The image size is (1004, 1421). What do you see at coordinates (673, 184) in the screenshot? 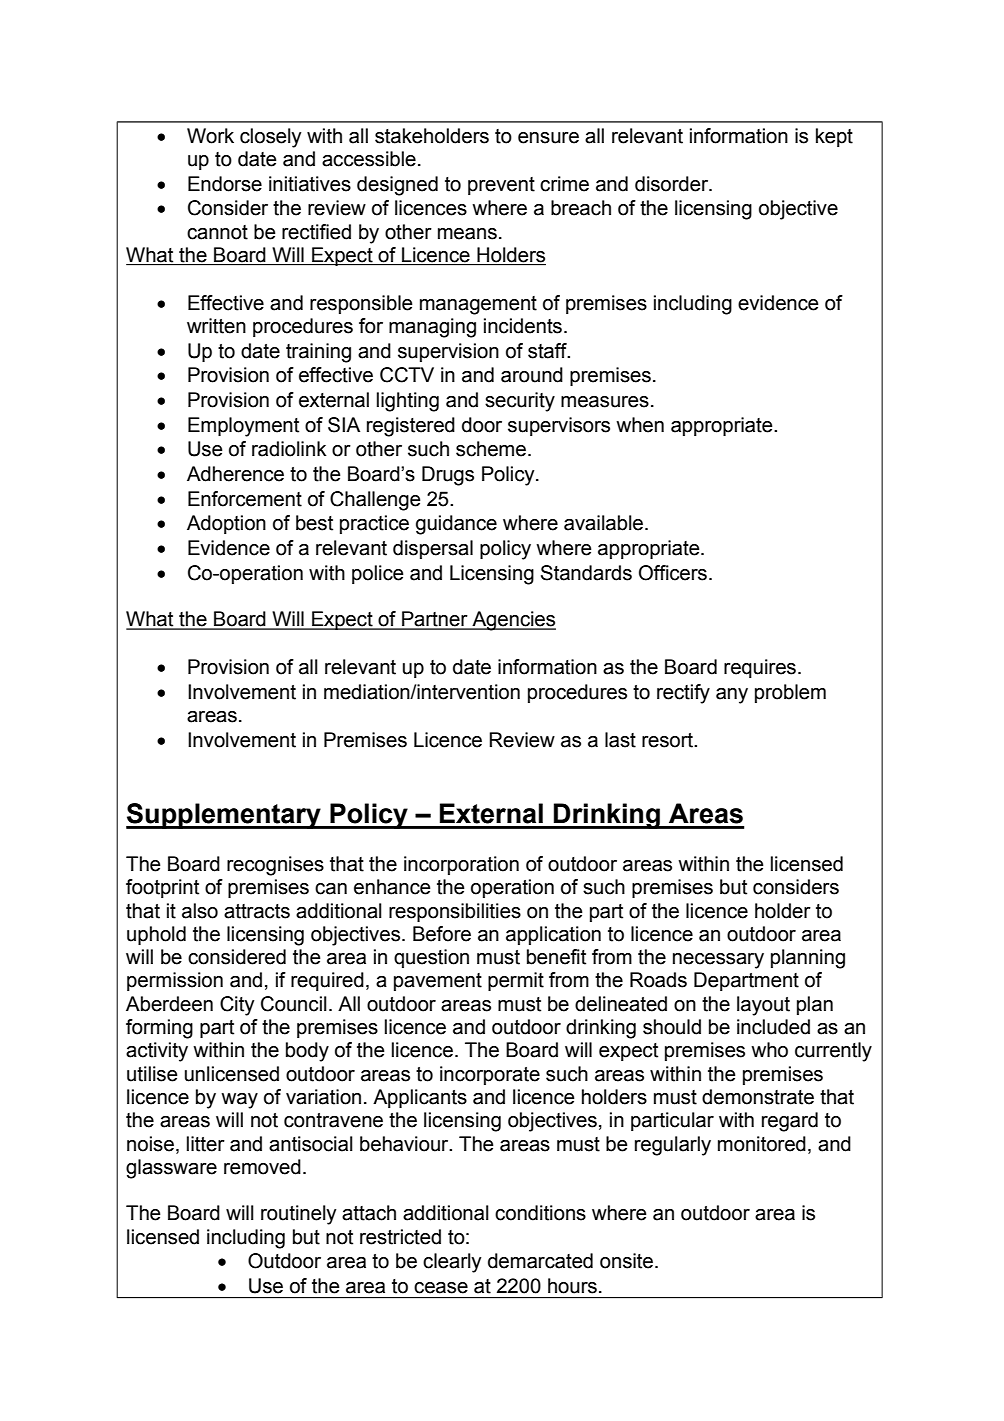
I see `disorder` at bounding box center [673, 184].
